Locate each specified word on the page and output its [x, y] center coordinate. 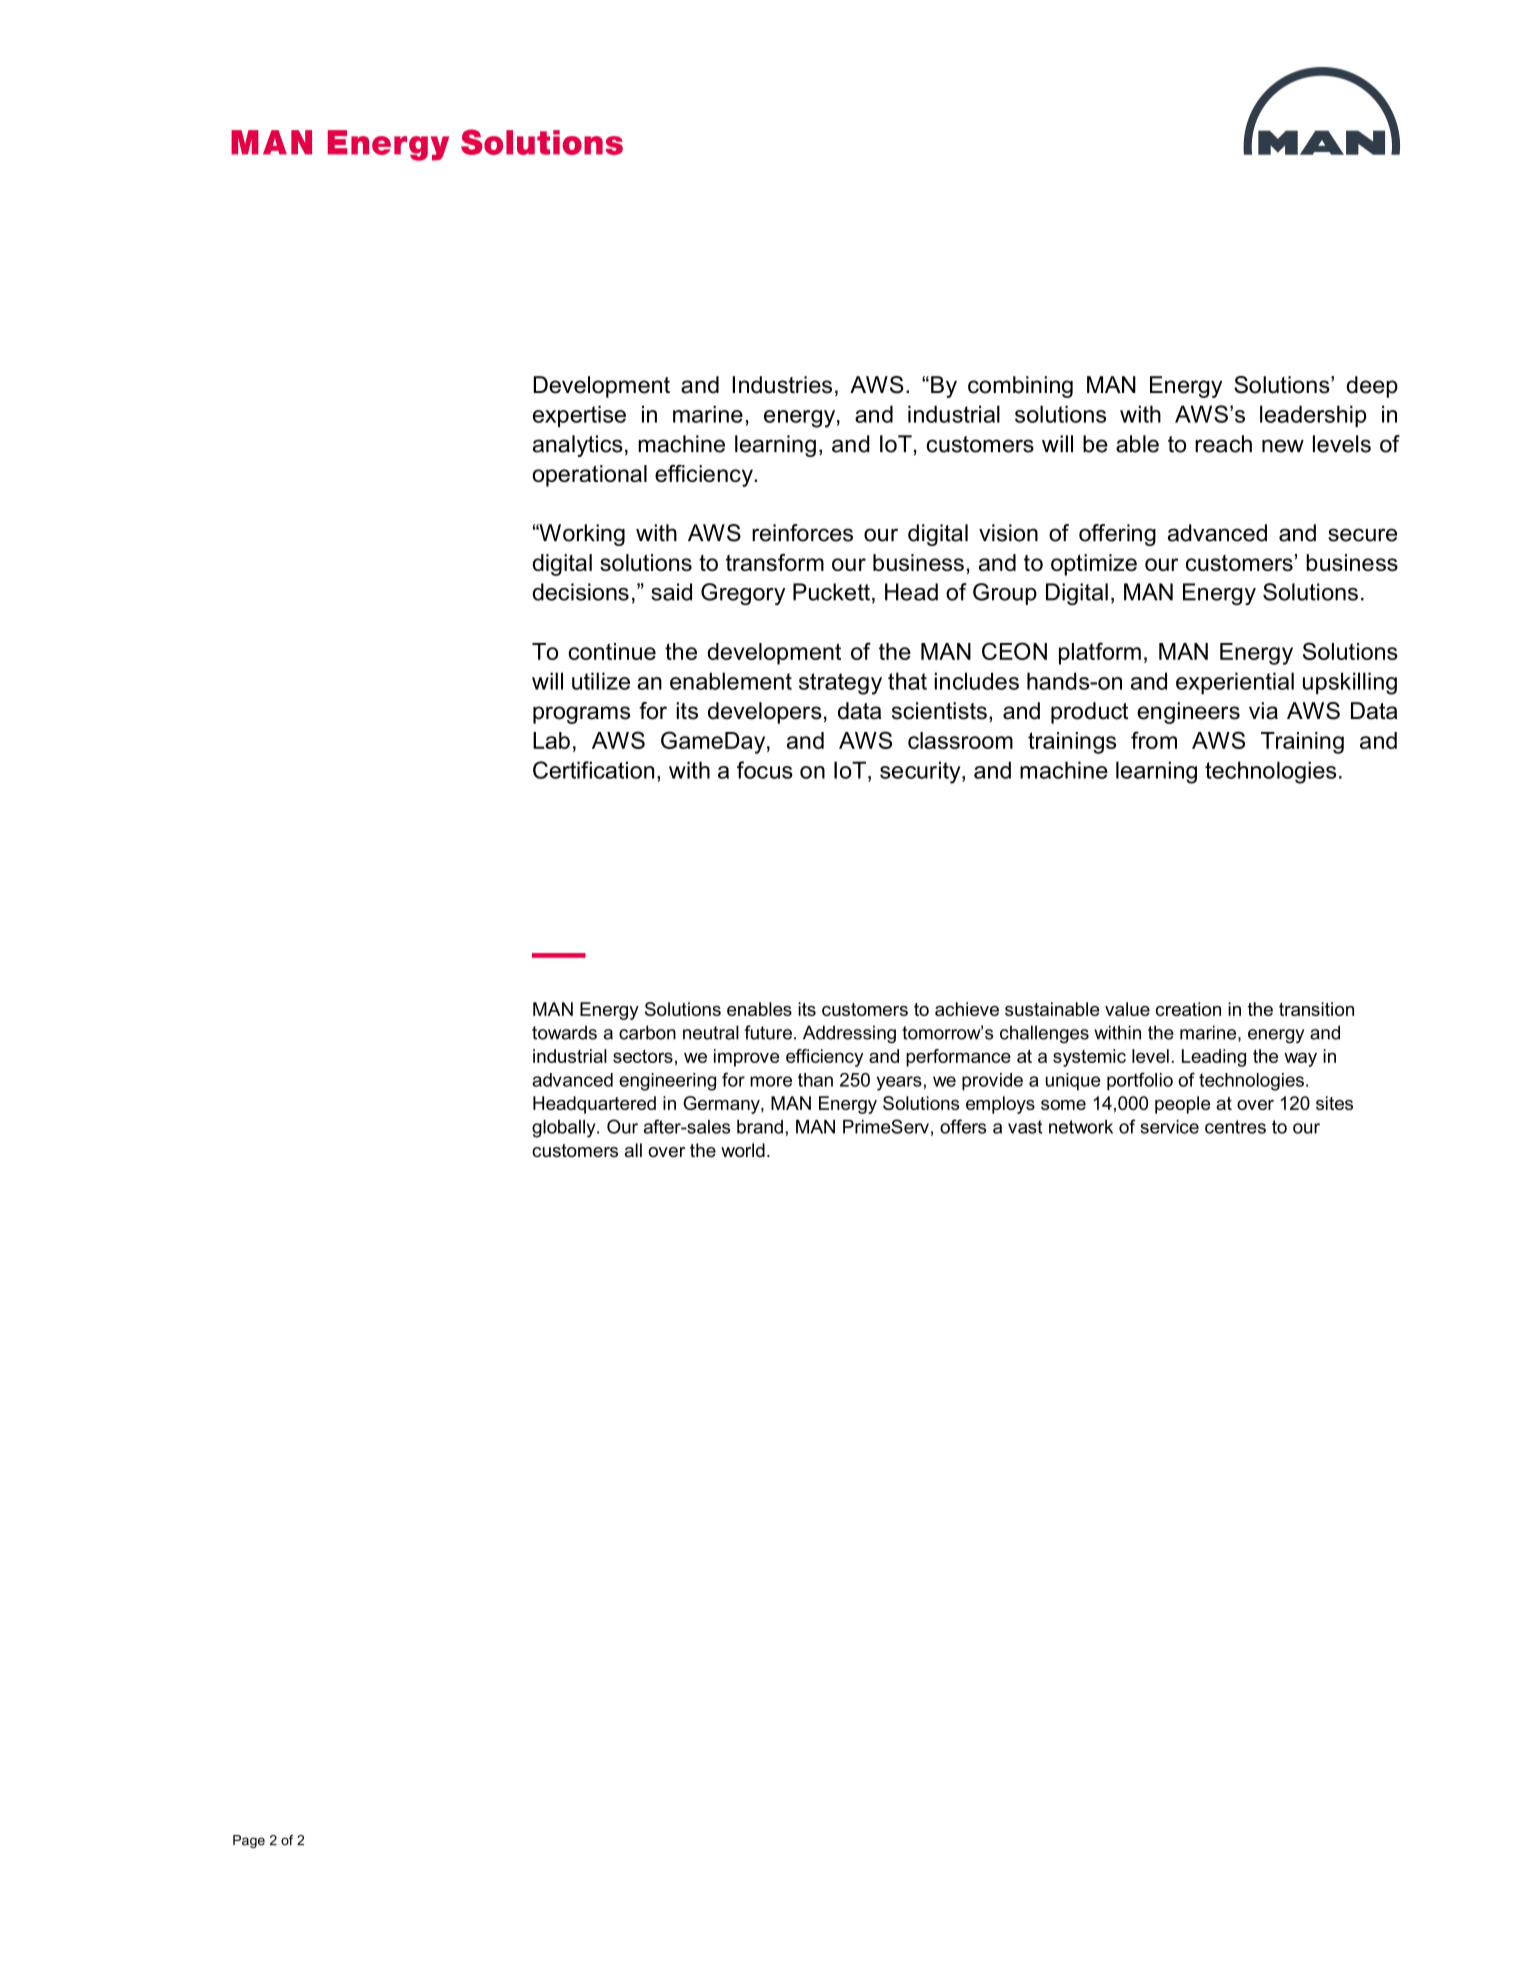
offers [963, 1126]
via [1263, 711]
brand [760, 1127]
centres [1235, 1127]
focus [765, 770]
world [743, 1150]
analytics [578, 446]
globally [565, 1129]
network [1081, 1127]
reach [1223, 444]
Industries [782, 385]
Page [249, 1841]
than [815, 1080]
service [1169, 1127]
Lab [551, 740]
